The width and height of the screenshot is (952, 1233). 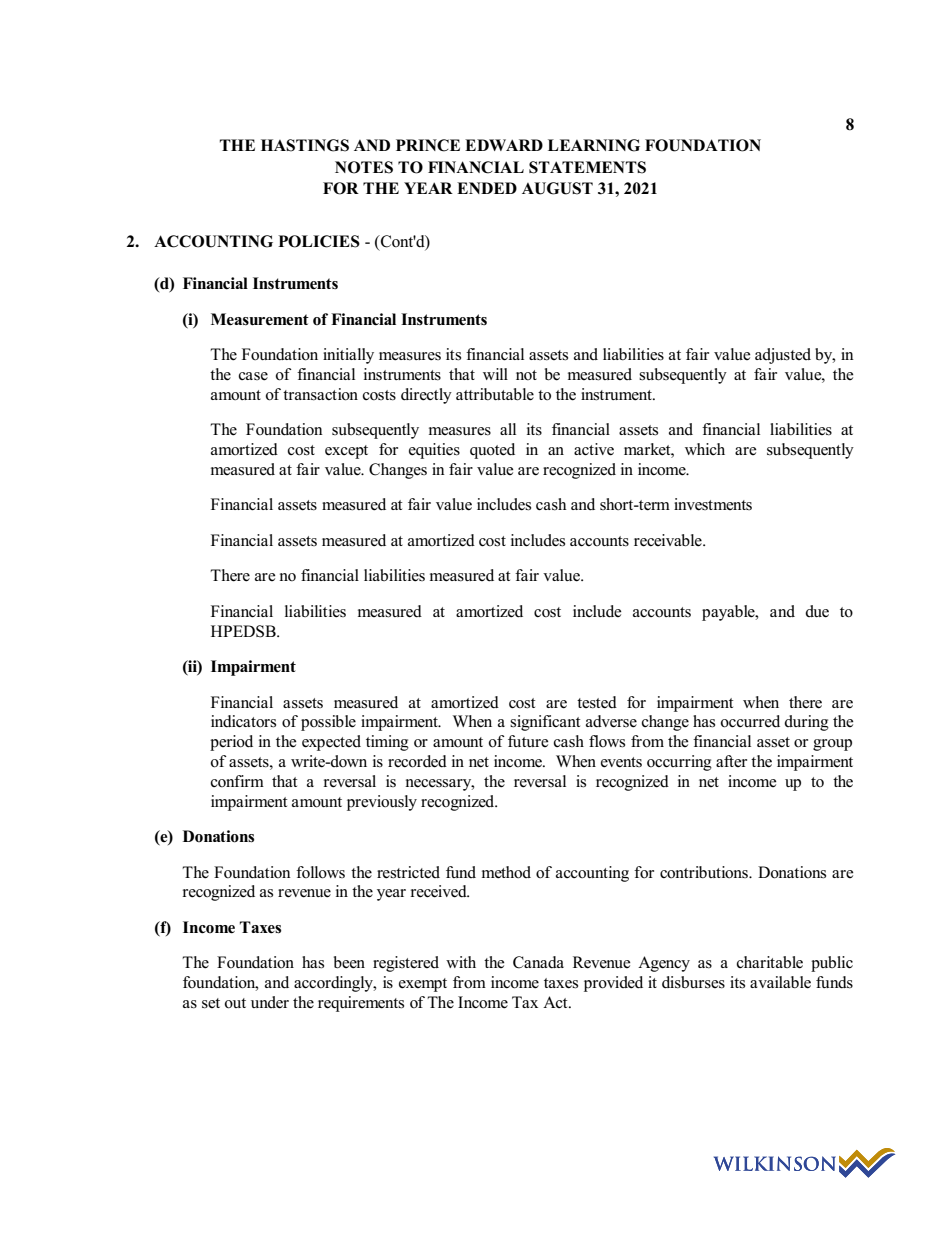 What do you see at coordinates (557, 188) in the screenshot?
I see `AUGUST` at bounding box center [557, 188].
